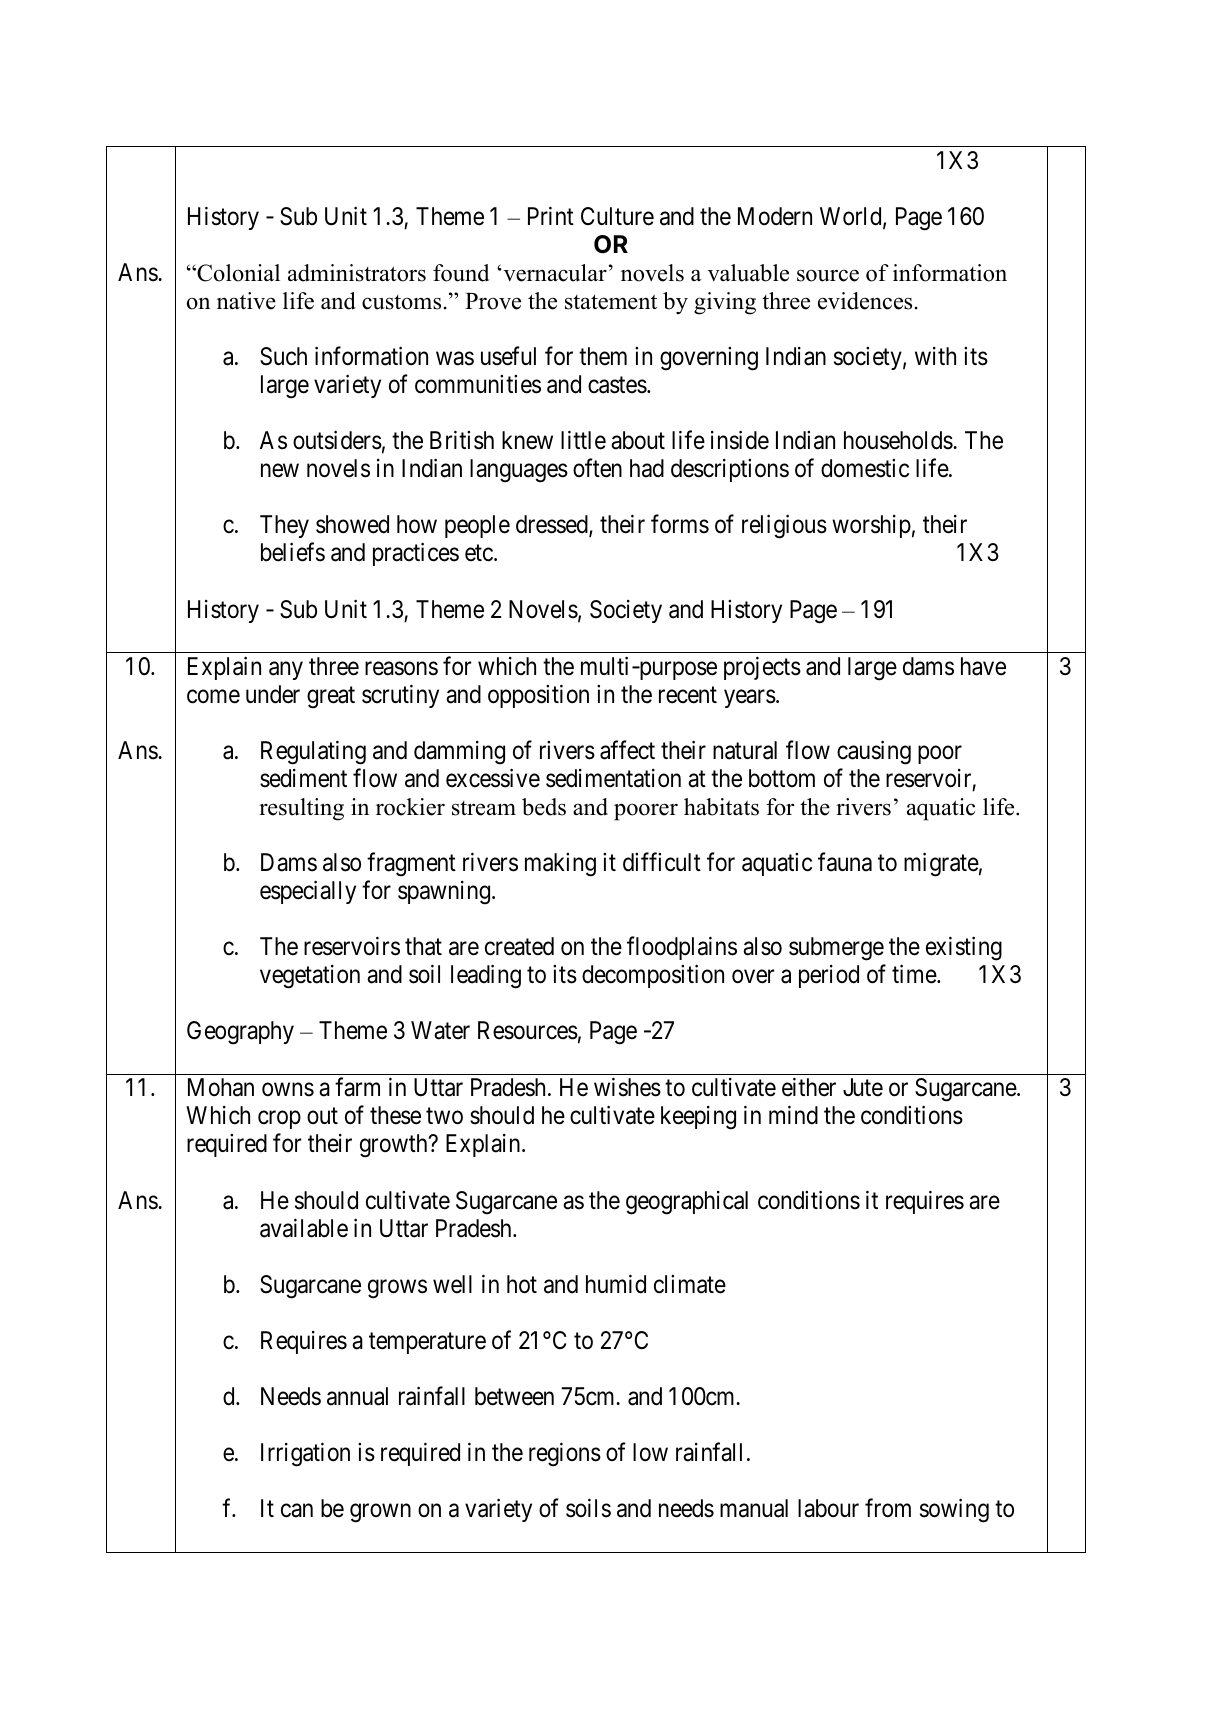  Describe the element at coordinates (538, 696) in the screenshot. I see `opposition` at that location.
